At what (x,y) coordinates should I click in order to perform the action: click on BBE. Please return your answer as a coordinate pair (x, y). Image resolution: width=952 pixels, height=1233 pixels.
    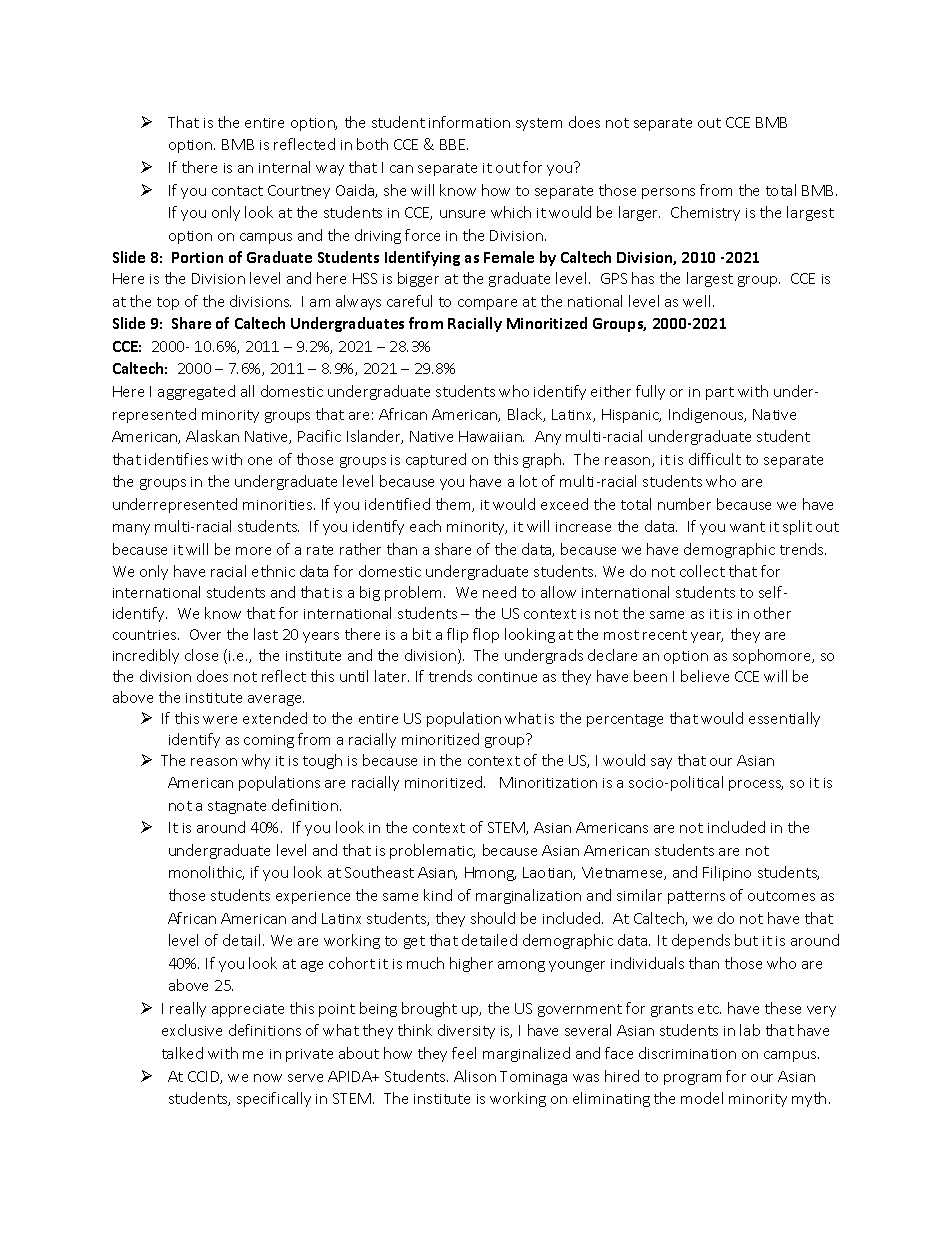
    Looking at the image, I should click on (454, 144).
